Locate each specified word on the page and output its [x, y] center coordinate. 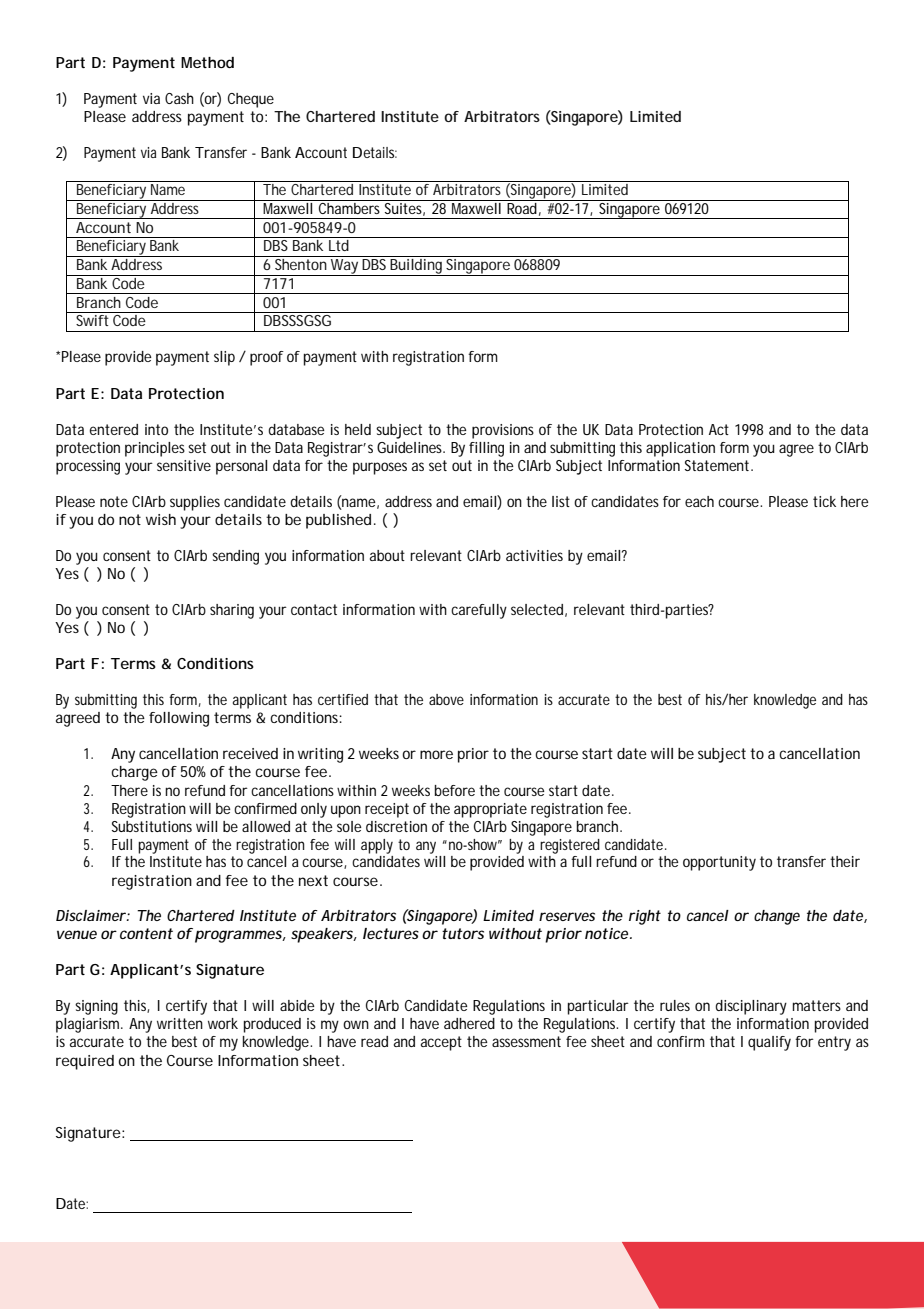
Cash [179, 98]
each [699, 501]
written [180, 1023]
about [387, 555]
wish [161, 519]
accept [441, 1043]
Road [522, 207]
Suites [404, 208]
